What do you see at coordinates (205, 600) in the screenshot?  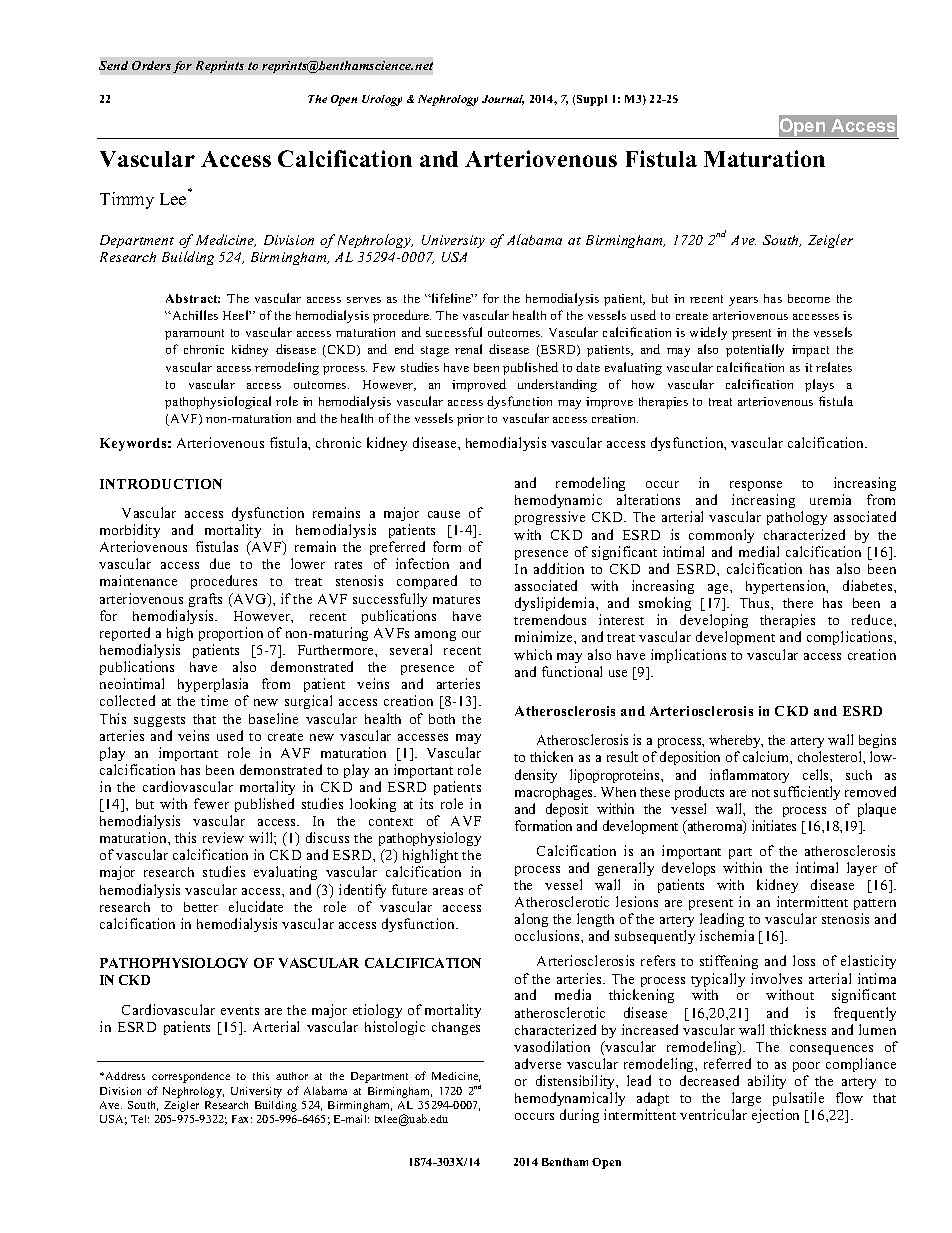 I see `grafts` at bounding box center [205, 600].
